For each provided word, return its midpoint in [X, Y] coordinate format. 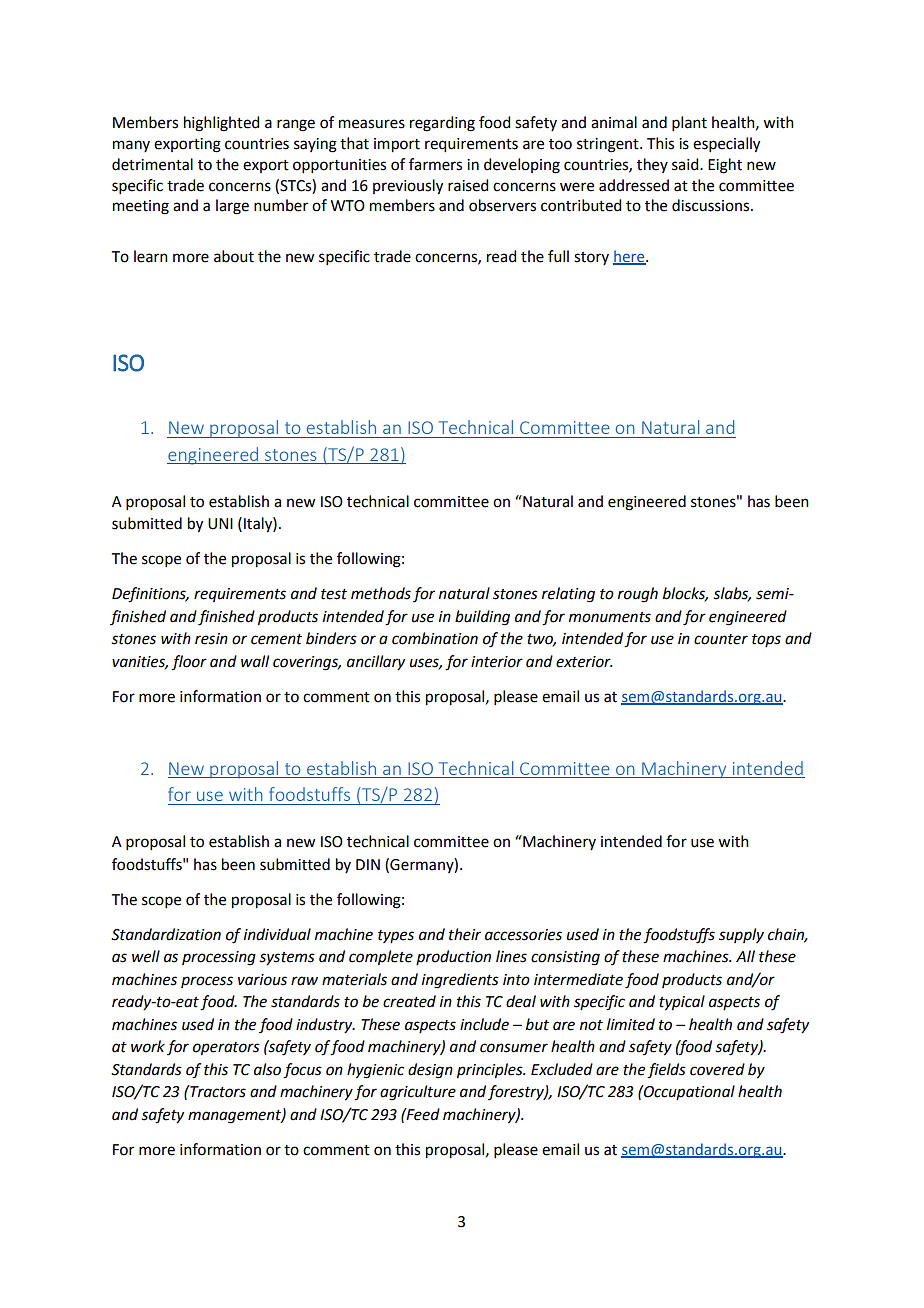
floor [189, 663]
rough [638, 595]
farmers [435, 164]
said [686, 164]
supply [741, 935]
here [630, 257]
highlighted [221, 124]
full [558, 256]
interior [497, 662]
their [465, 934]
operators [226, 1049]
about [234, 256]
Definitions [150, 595]
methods [381, 593]
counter [721, 639]
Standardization [166, 934]
